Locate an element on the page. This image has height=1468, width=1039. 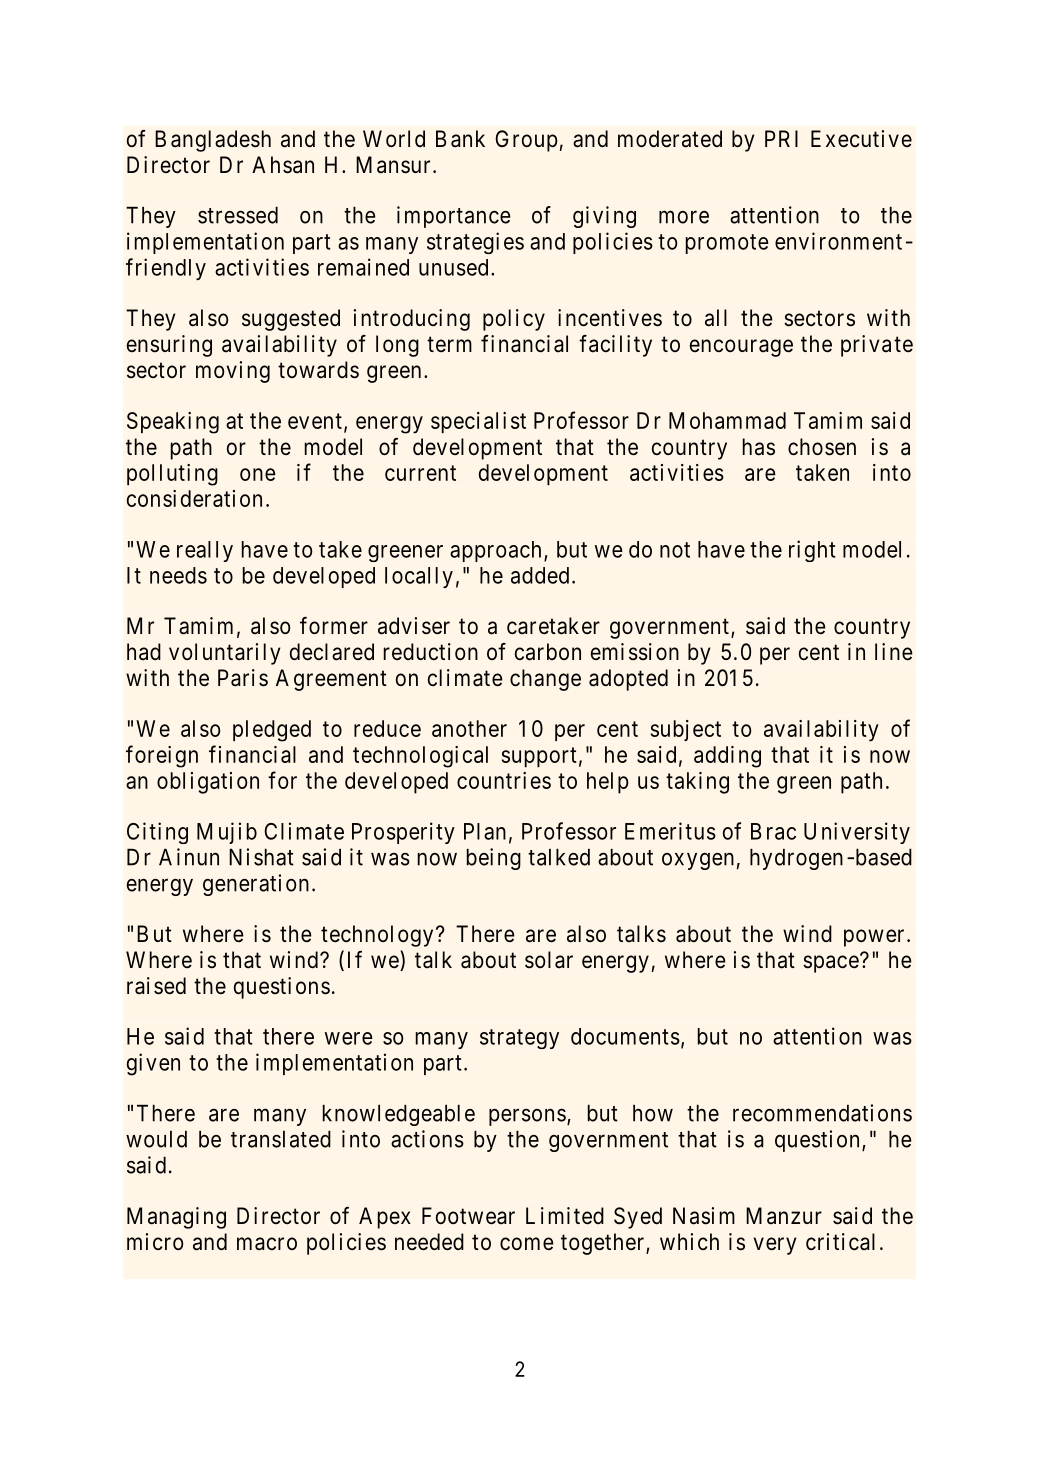
line is located at coordinates (894, 652).
